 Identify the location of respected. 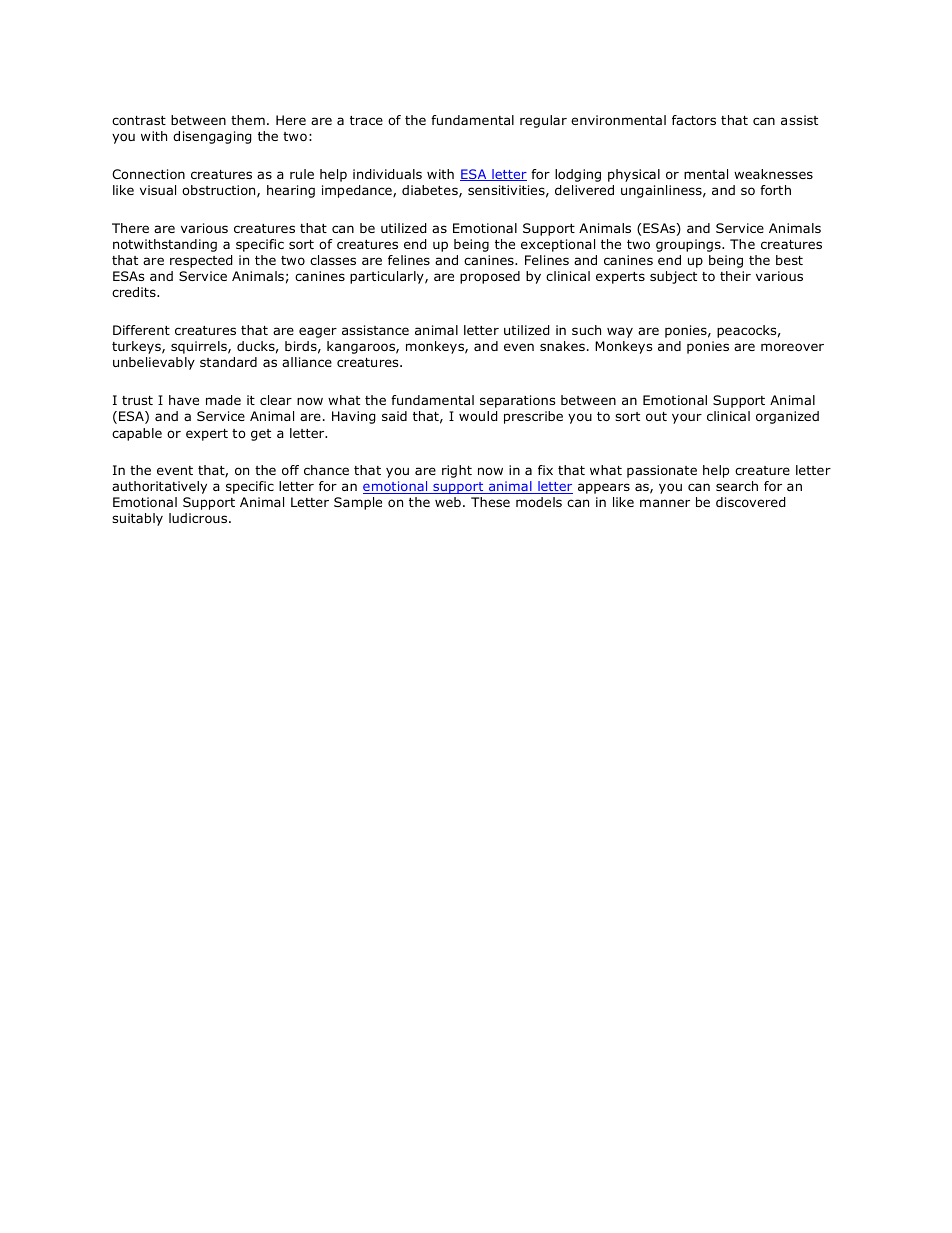
(201, 261).
